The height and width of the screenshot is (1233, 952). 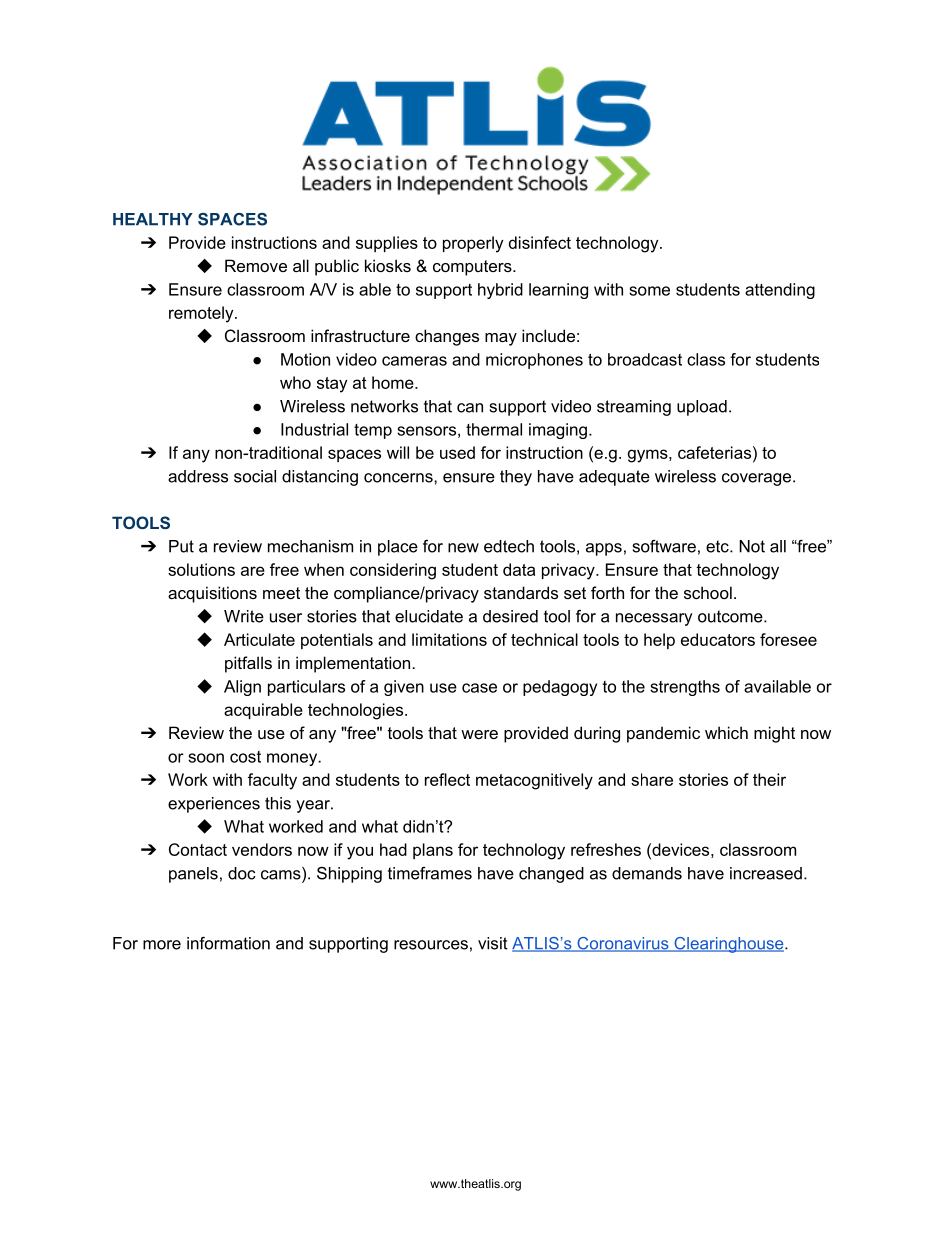 What do you see at coordinates (519, 569) in the screenshot?
I see `data` at bounding box center [519, 569].
